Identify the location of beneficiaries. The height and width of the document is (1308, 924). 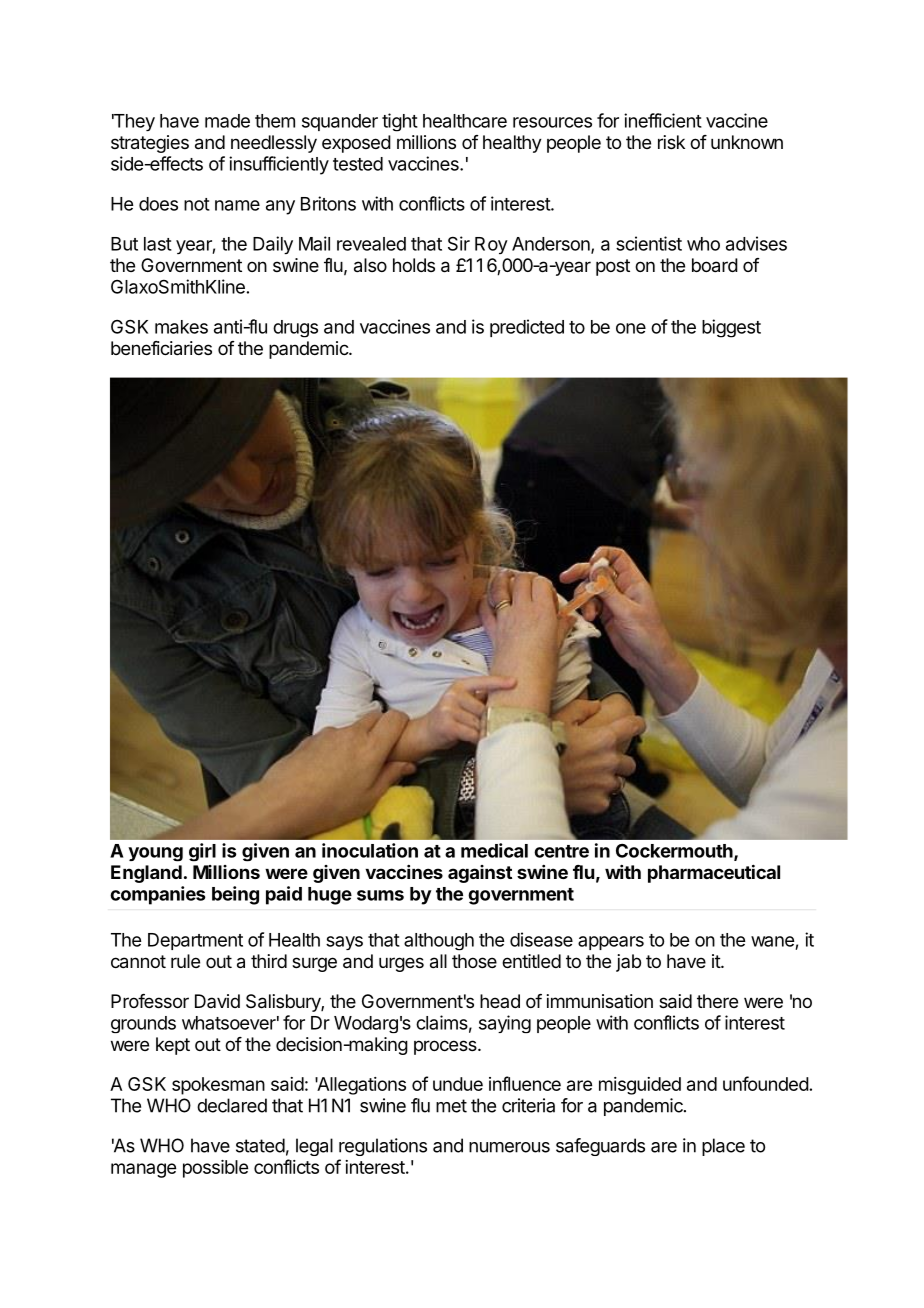
(161, 348).
